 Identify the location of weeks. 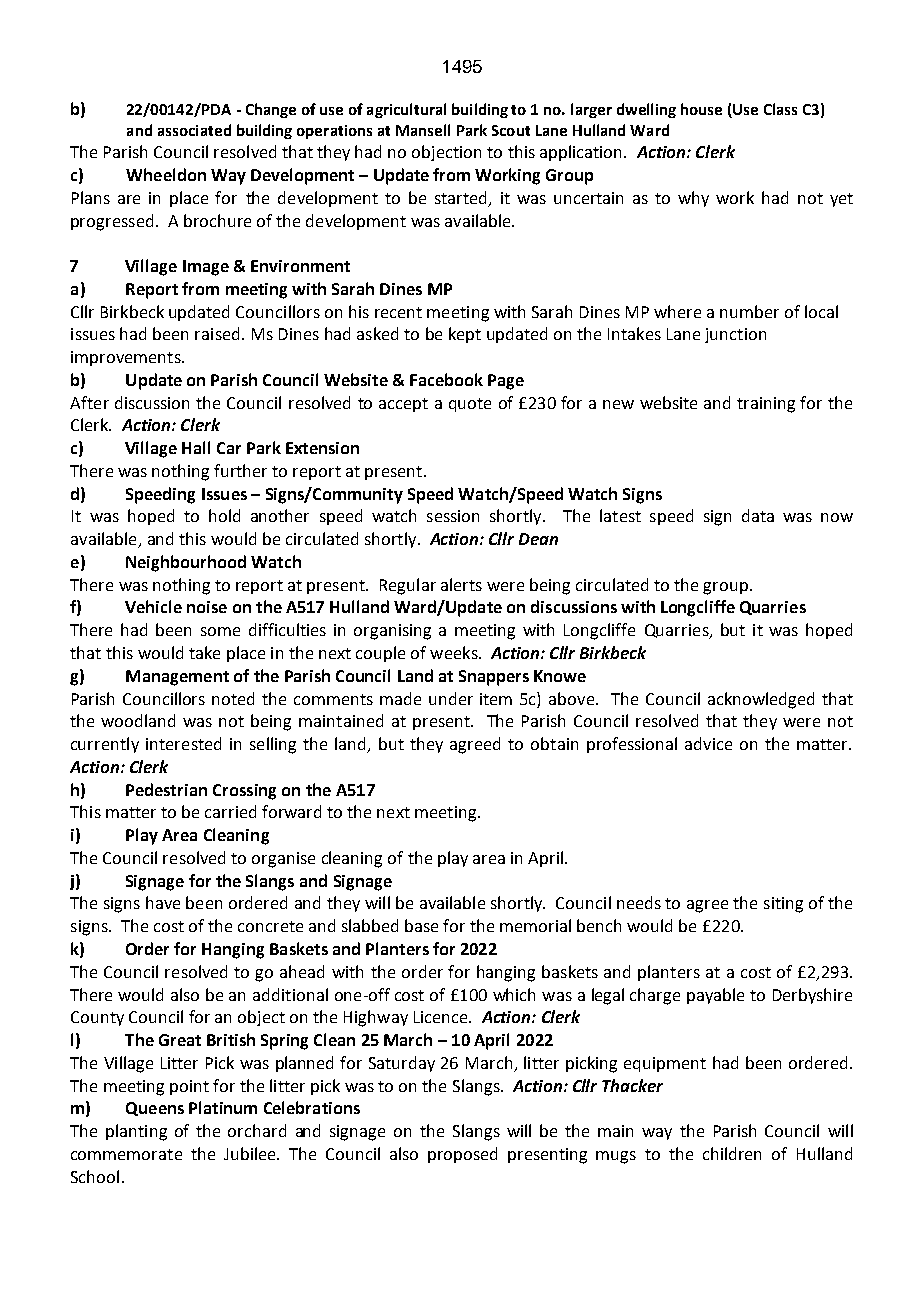
(455, 652).
